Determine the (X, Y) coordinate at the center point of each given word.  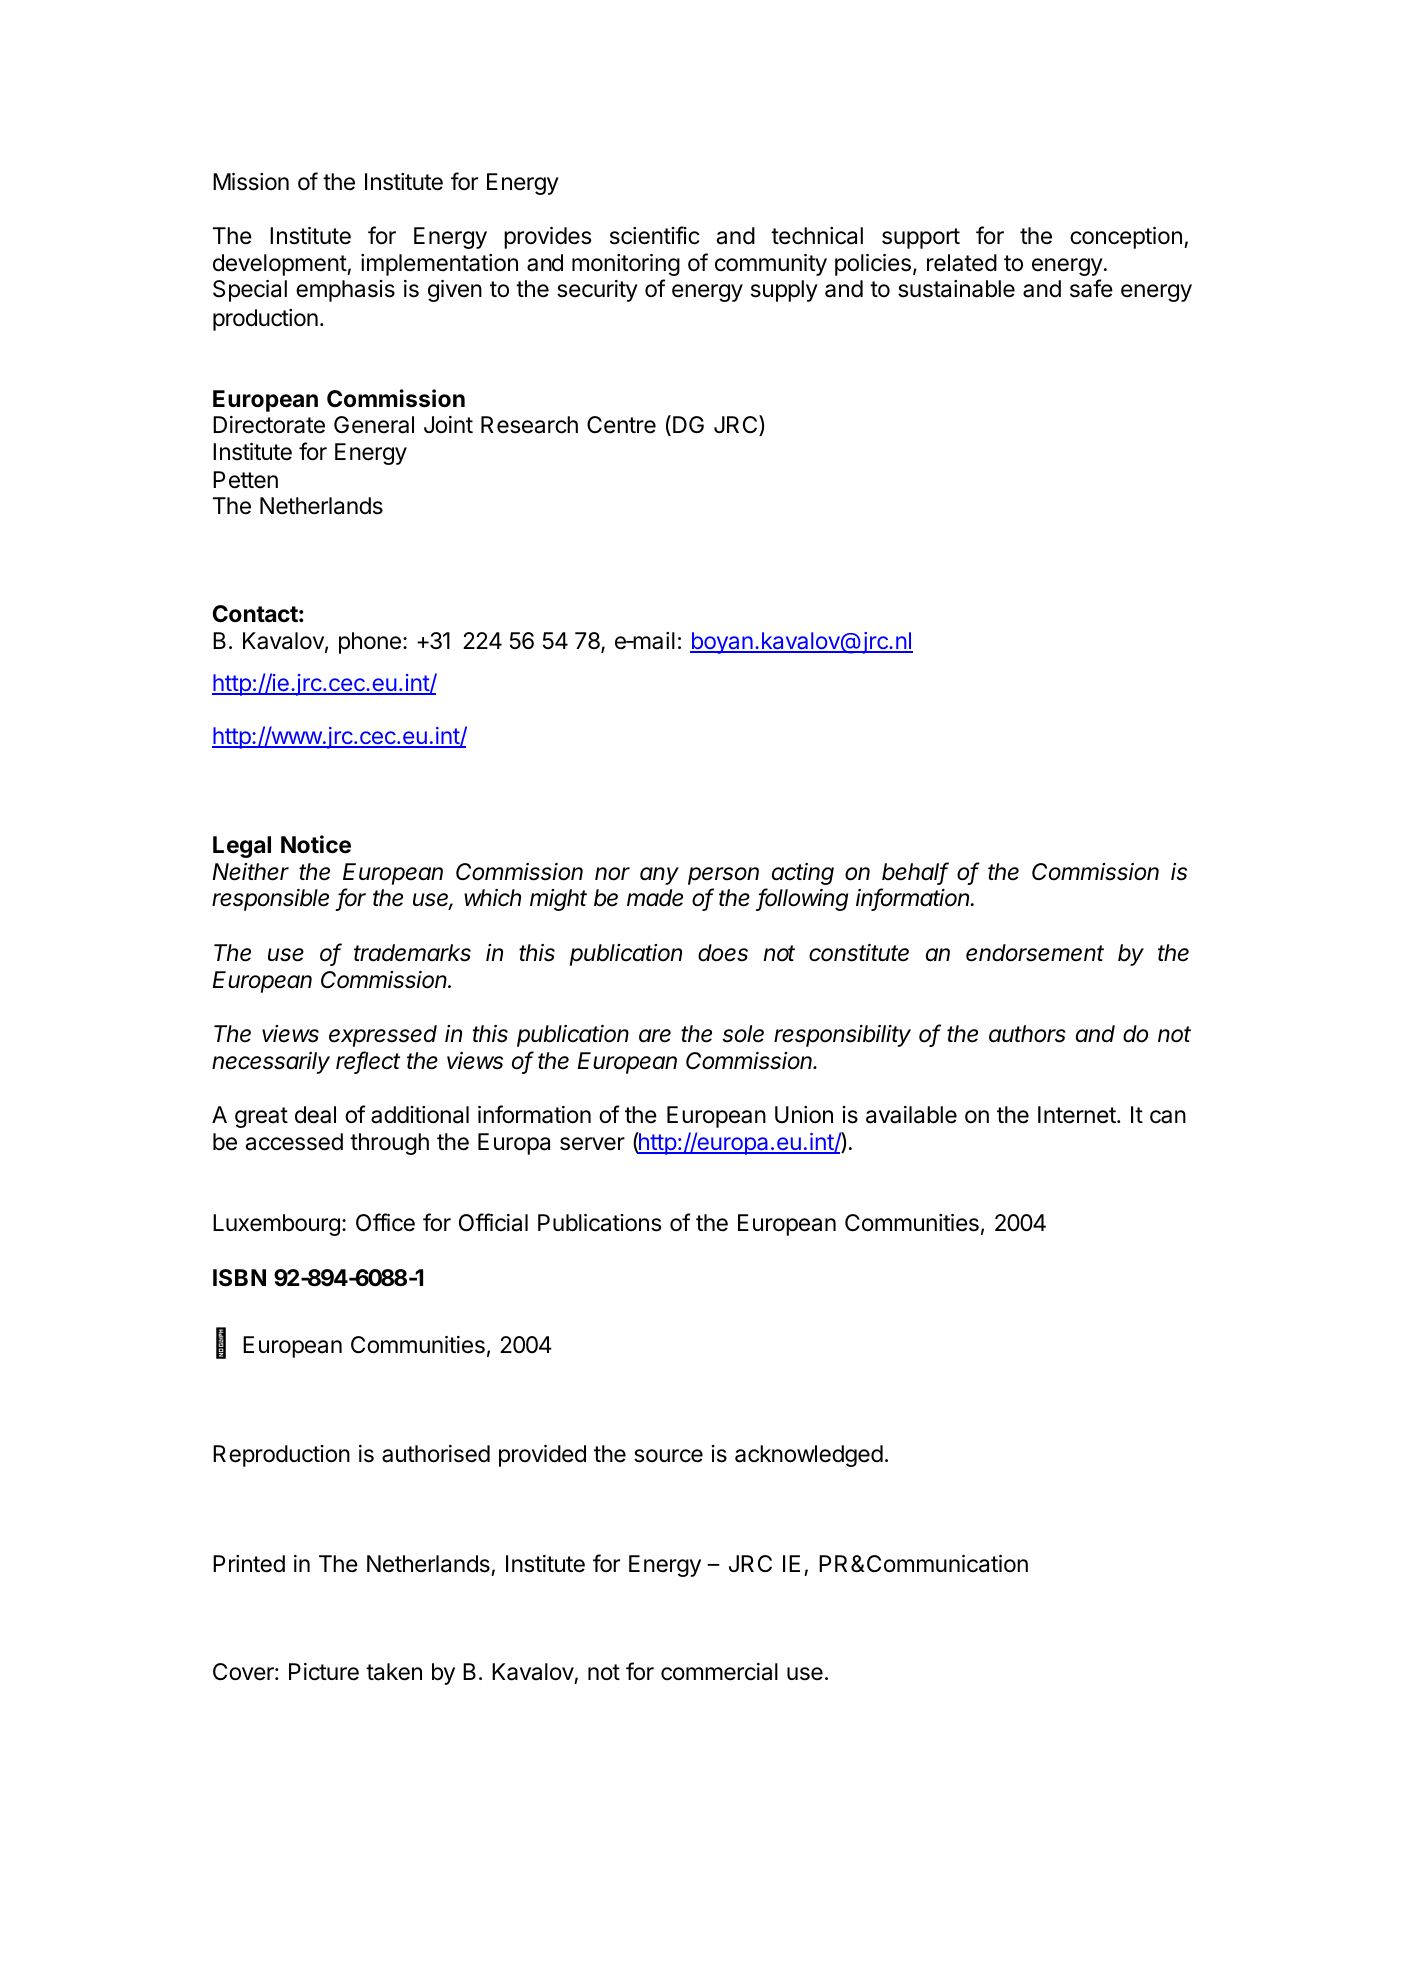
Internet (1077, 1115)
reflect (368, 1061)
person (723, 876)
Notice (316, 844)
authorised (436, 1454)
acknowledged (809, 1456)
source (668, 1456)
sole (743, 1034)
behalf (915, 872)
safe (1091, 288)
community (771, 265)
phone (370, 643)
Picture (324, 1672)
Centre (621, 425)
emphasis (345, 291)
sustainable (956, 289)
